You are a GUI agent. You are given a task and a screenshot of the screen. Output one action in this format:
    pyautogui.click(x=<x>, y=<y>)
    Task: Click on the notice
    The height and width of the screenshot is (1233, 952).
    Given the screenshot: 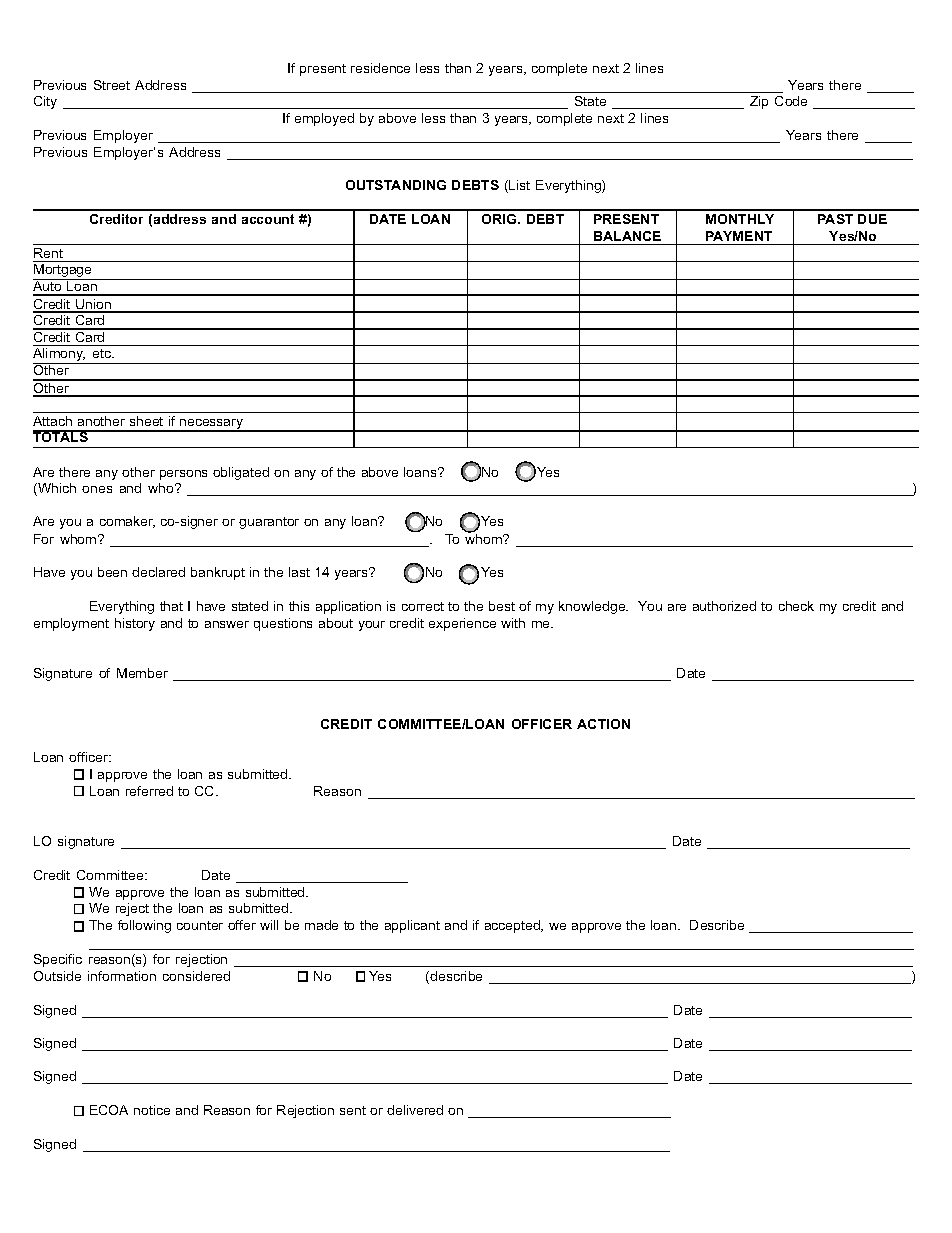 What is the action you would take?
    pyautogui.click(x=152, y=1110)
